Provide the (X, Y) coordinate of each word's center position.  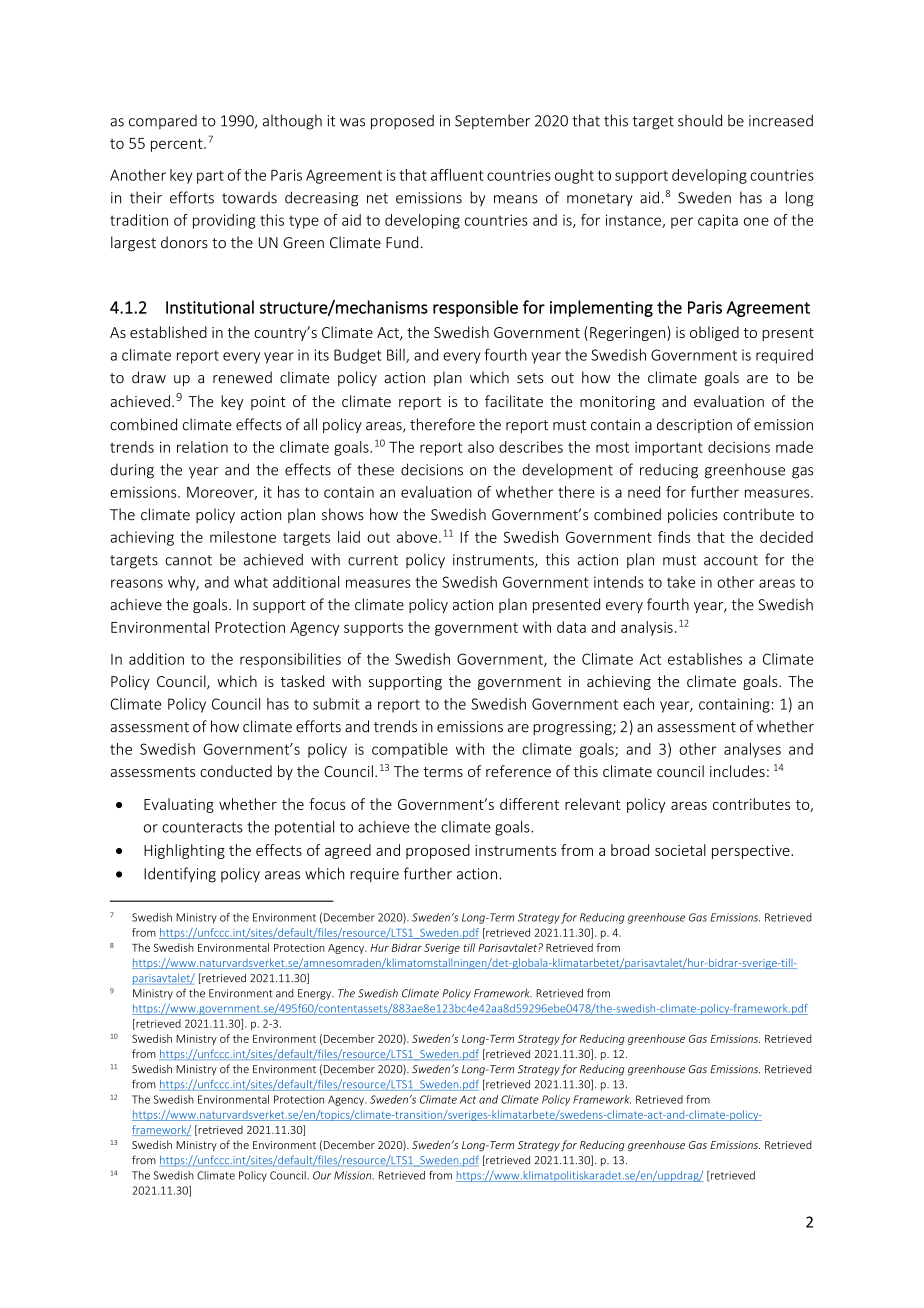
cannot (188, 560)
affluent (457, 175)
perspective (752, 852)
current (373, 560)
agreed (348, 851)
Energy (315, 994)
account (731, 560)
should (700, 120)
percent (178, 145)
